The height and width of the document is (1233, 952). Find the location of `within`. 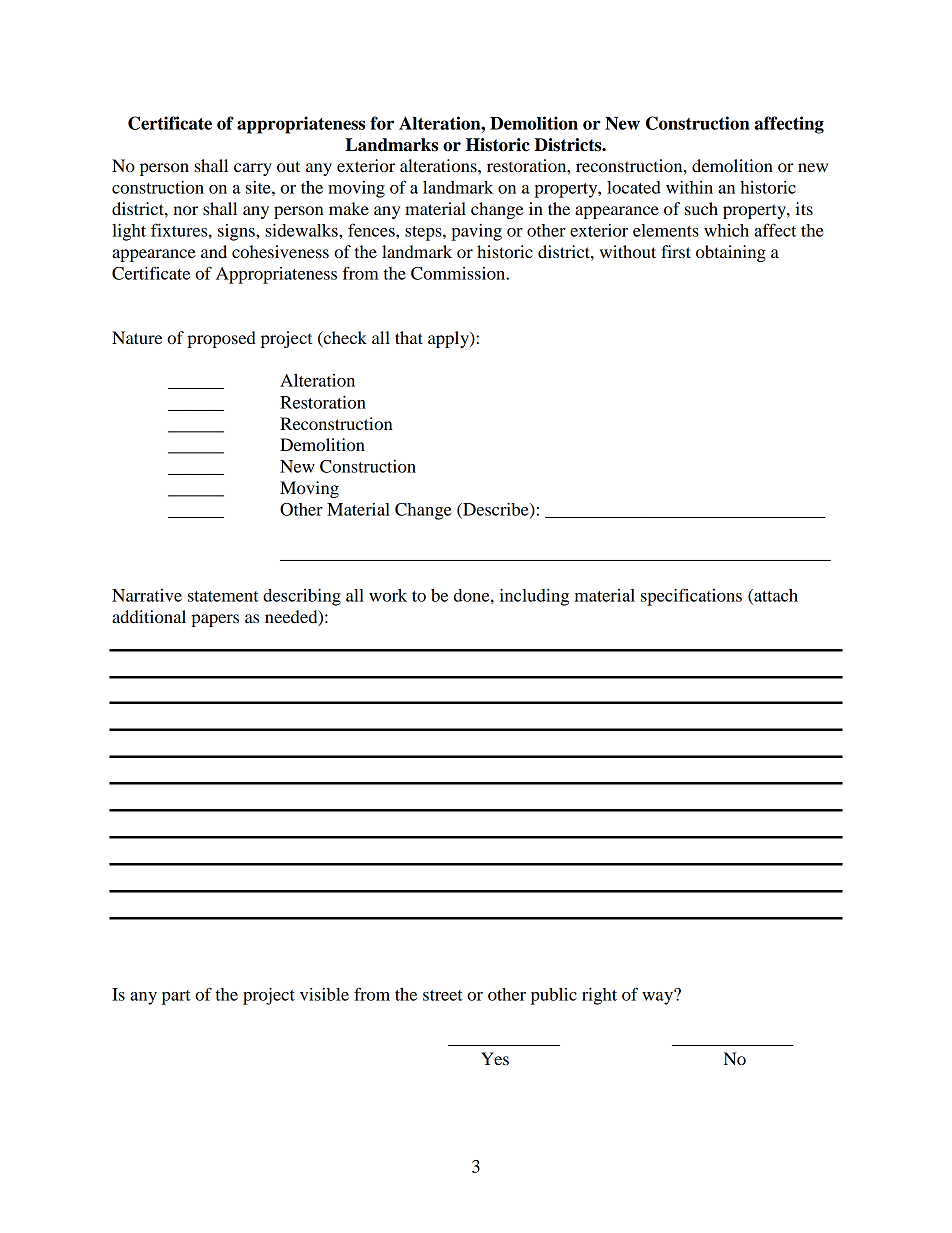

within is located at coordinates (689, 187).
